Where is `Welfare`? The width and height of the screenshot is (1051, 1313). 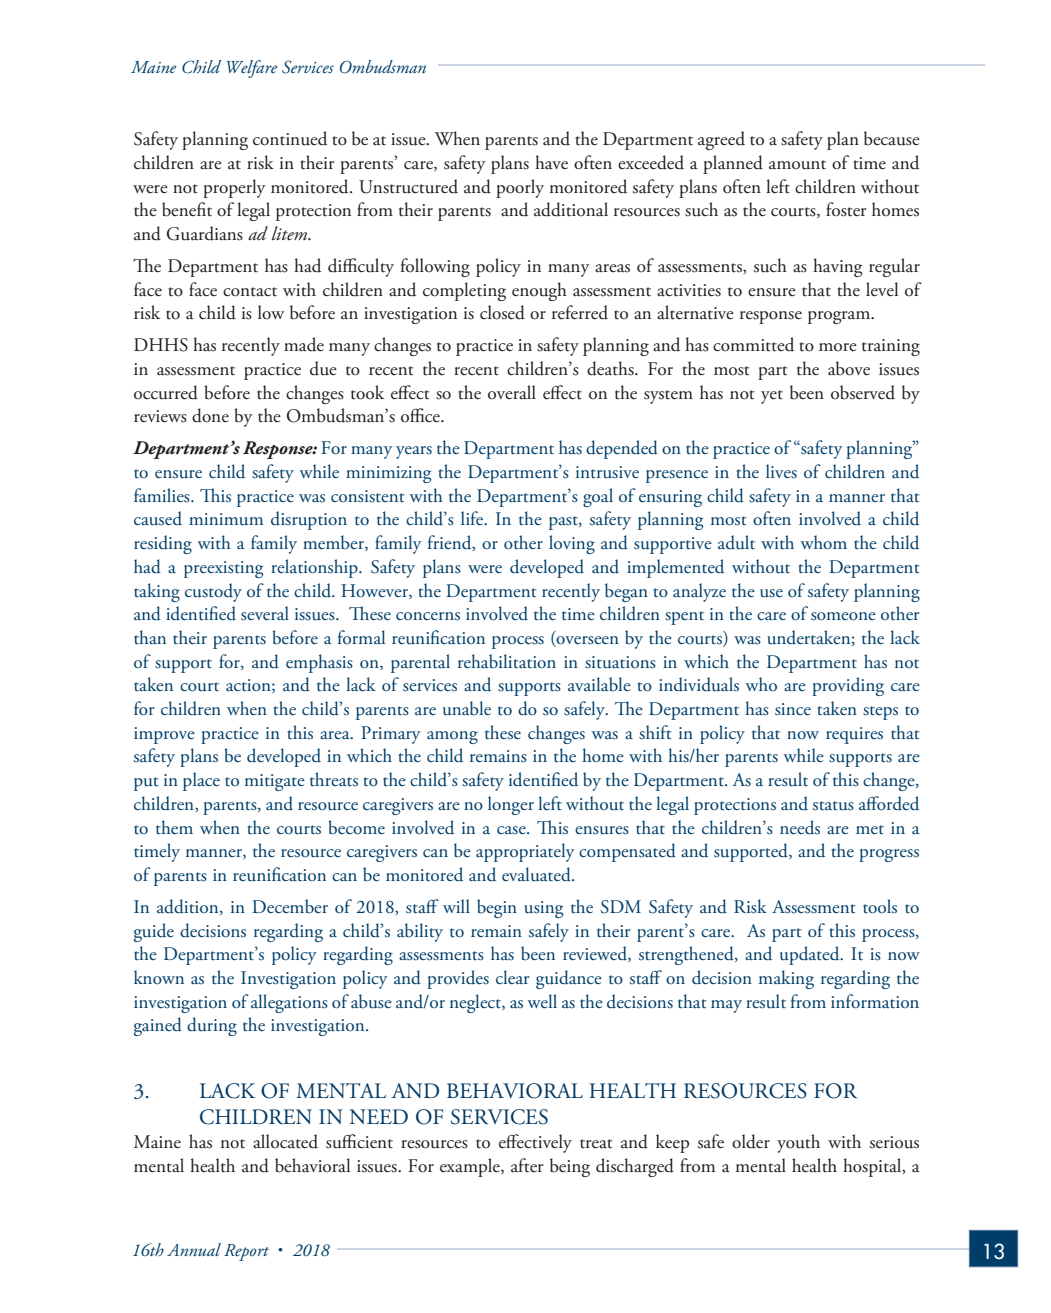
Welfare is located at coordinates (252, 69).
